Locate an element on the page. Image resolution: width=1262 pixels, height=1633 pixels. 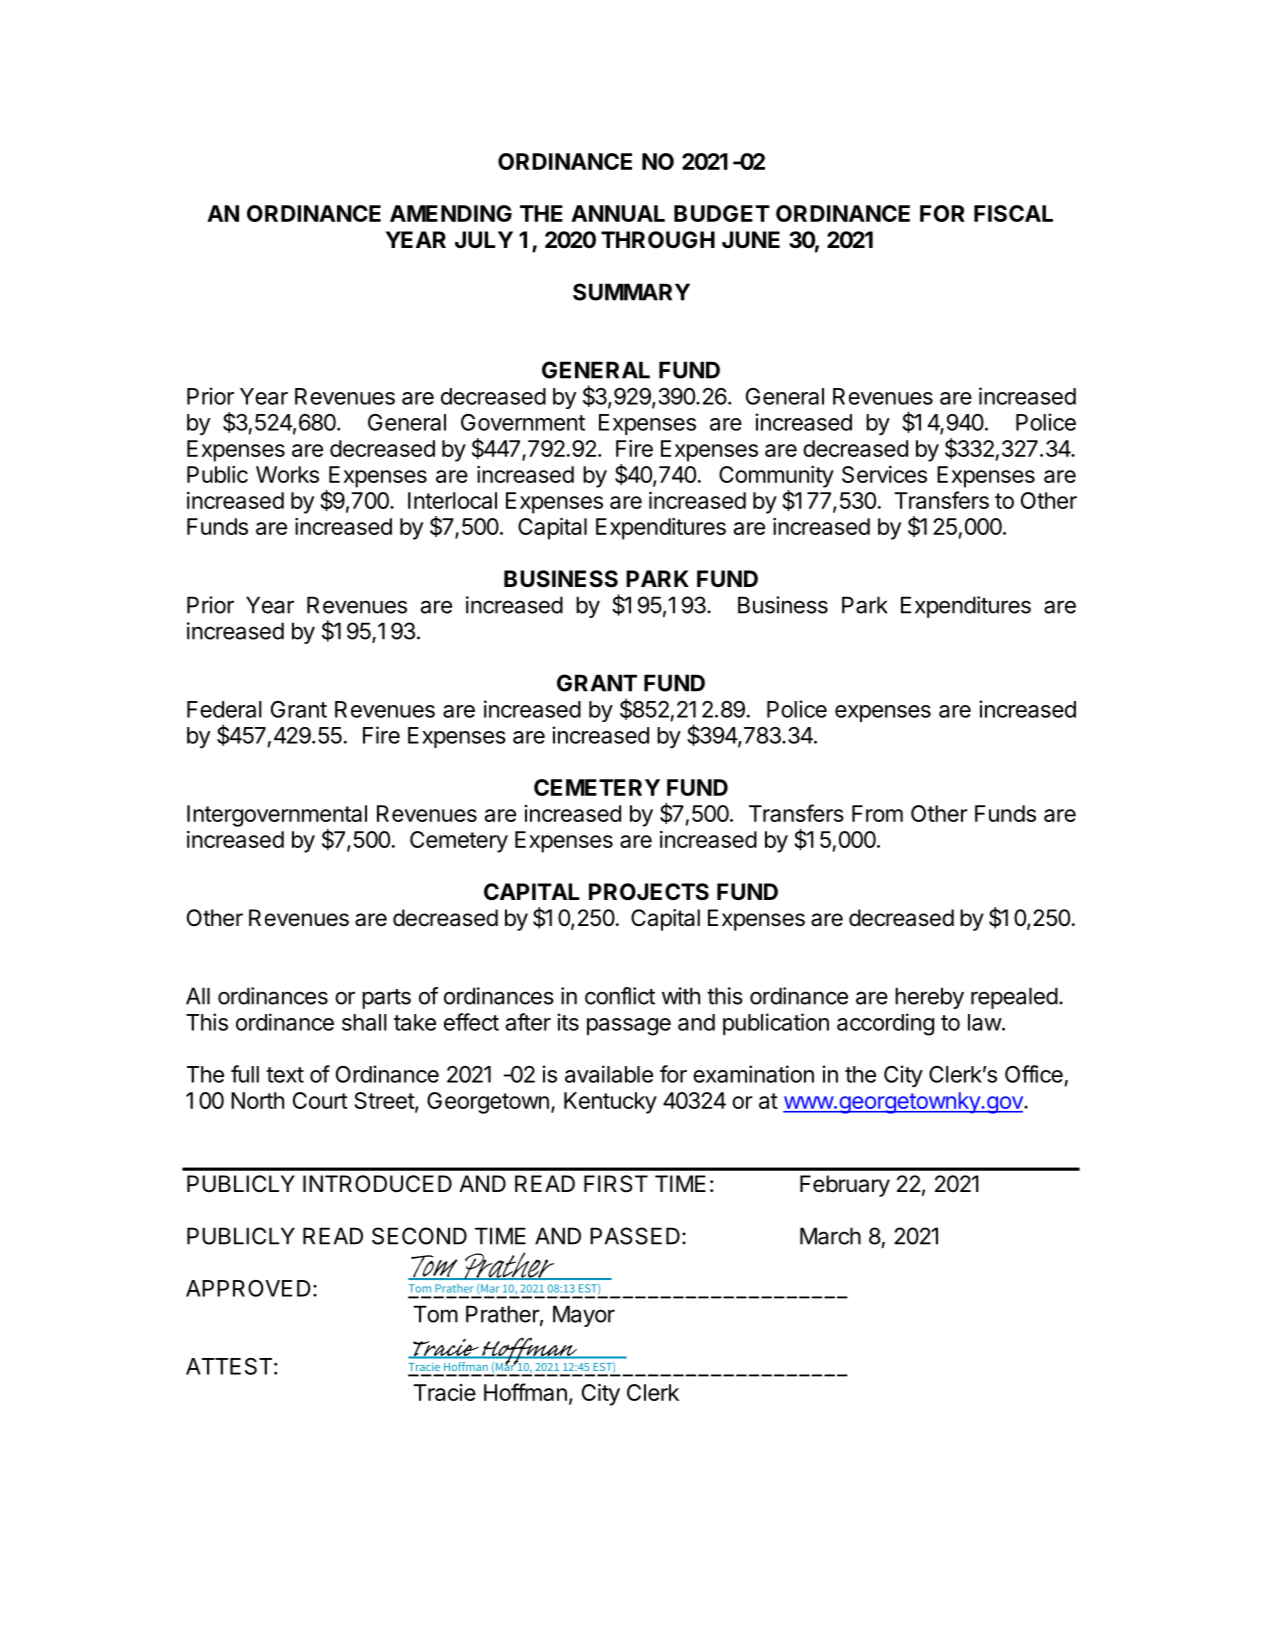
FISCAL is located at coordinates (1013, 213).
